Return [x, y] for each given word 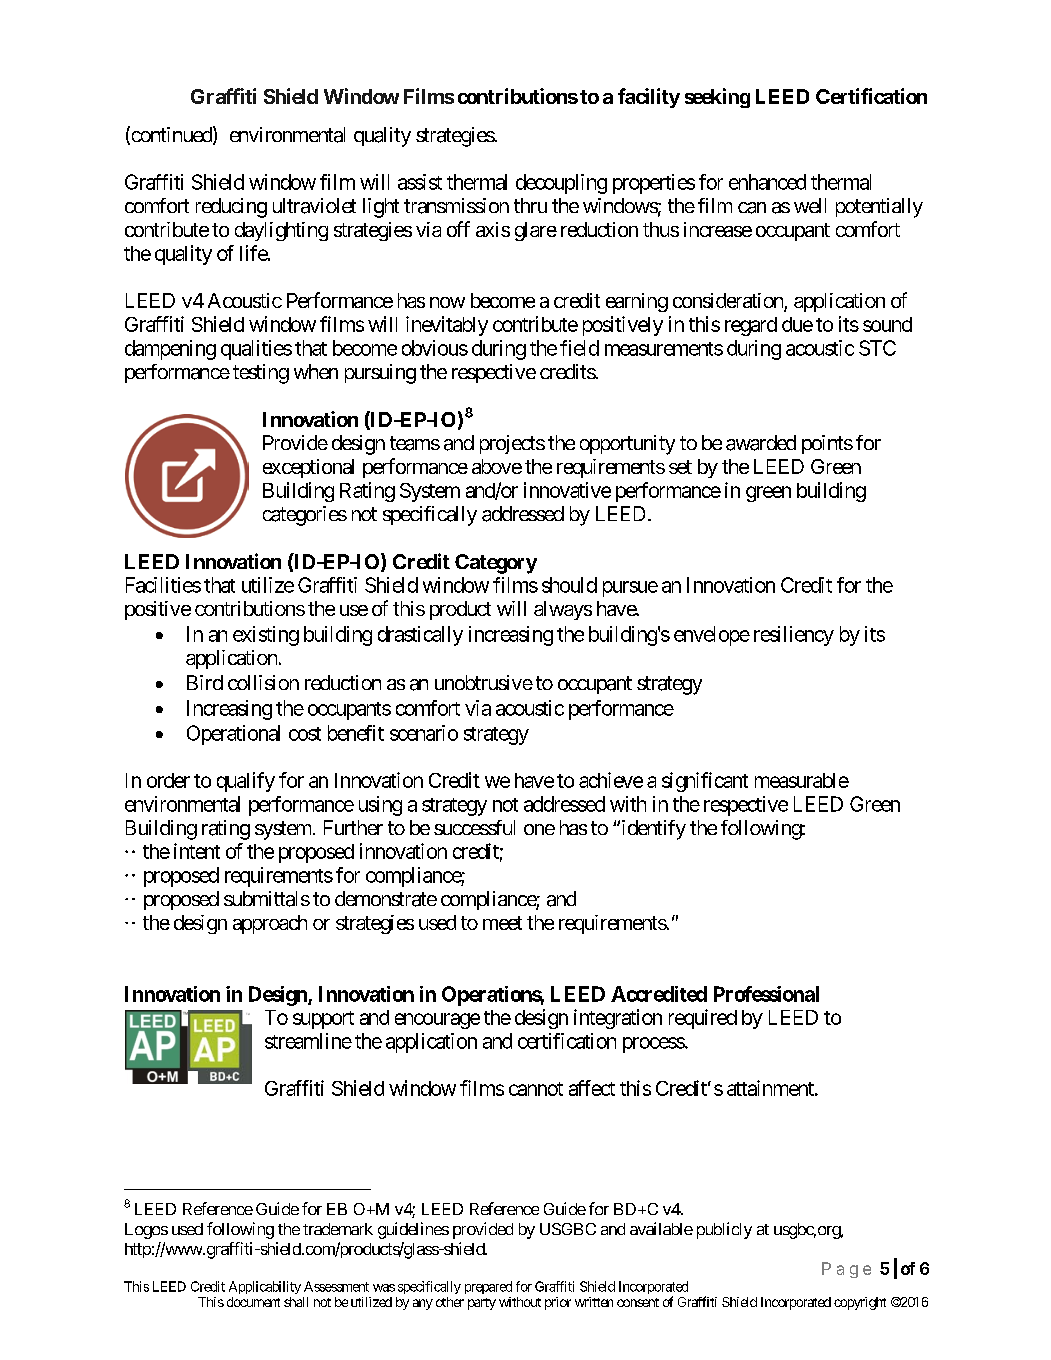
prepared [488, 1287]
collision [263, 682]
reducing [231, 208]
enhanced [767, 182]
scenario [424, 733]
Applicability [265, 1287]
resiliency [794, 636]
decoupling [561, 184]
